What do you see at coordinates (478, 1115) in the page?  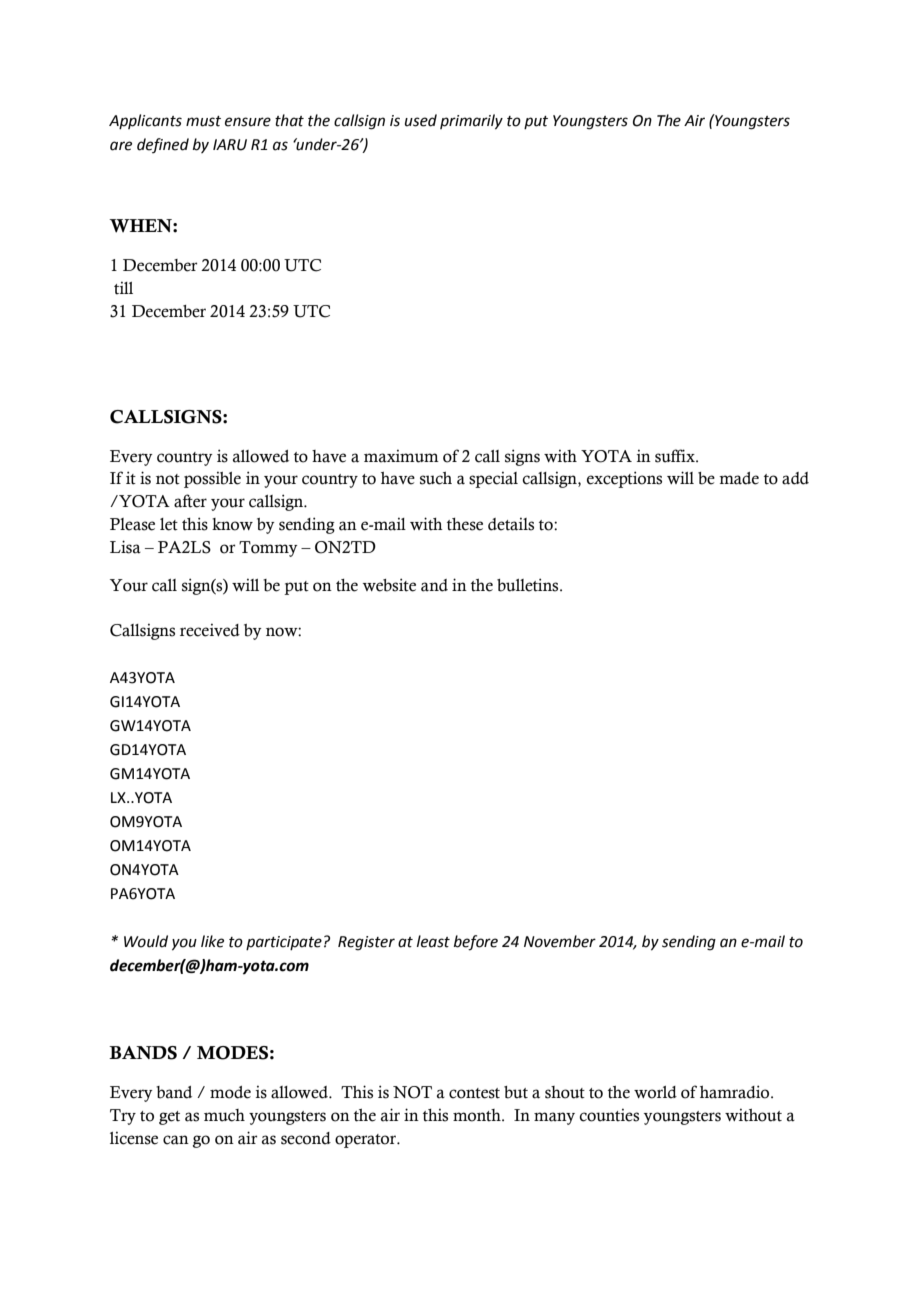 I see `month` at bounding box center [478, 1115].
